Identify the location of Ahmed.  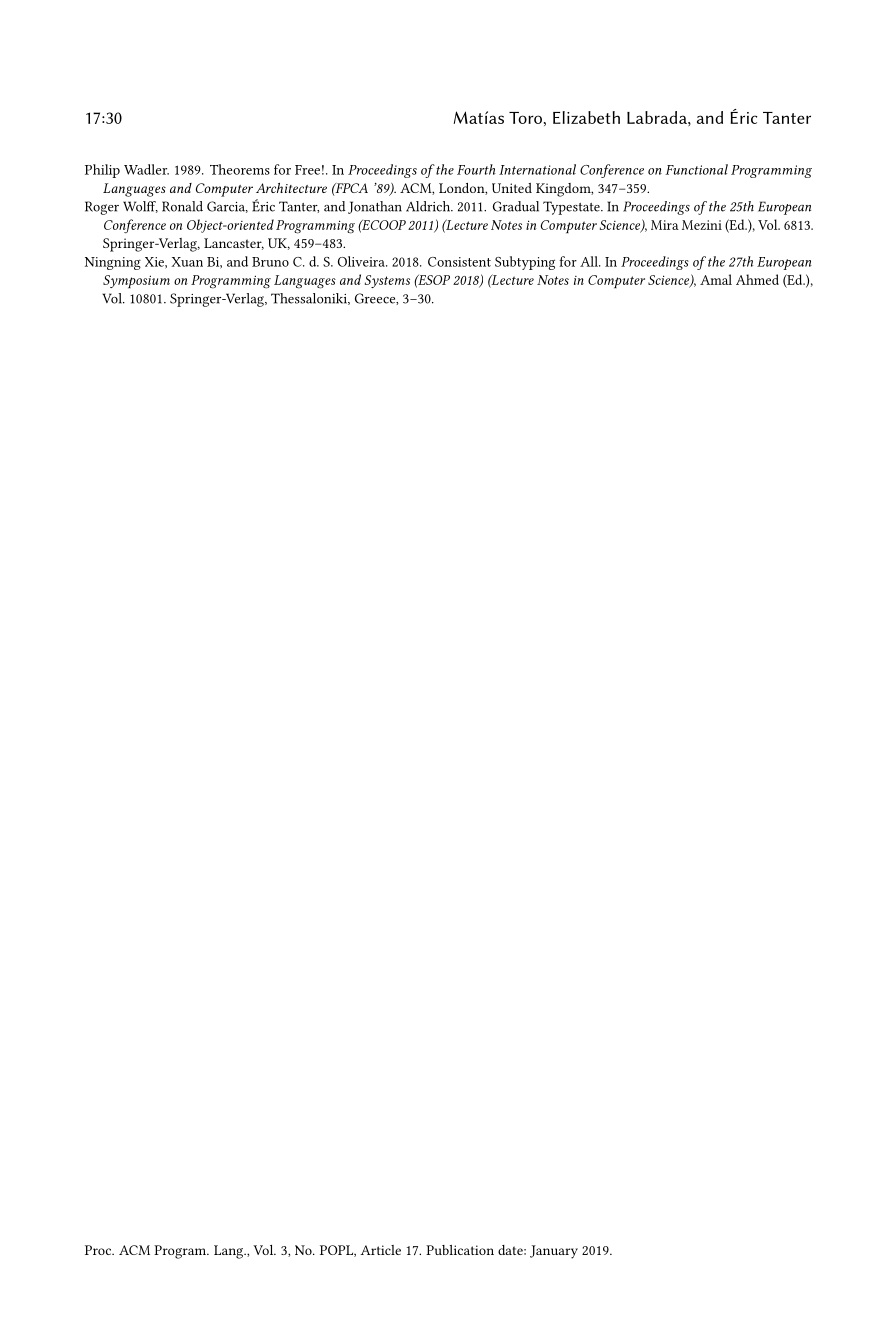
(757, 279).
